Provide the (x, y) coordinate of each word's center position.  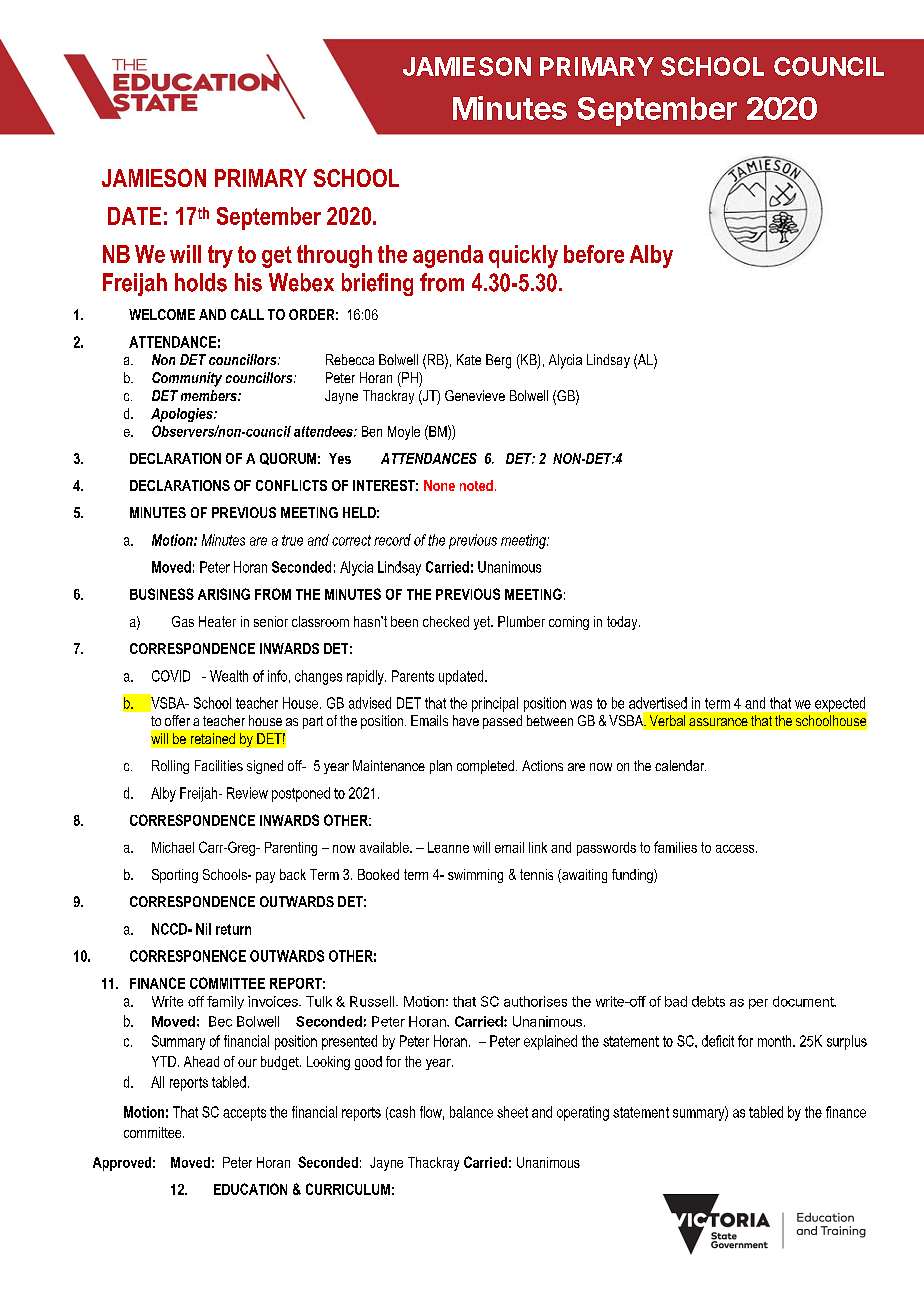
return (233, 929)
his (248, 282)
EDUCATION (250, 1189)
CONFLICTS (291, 485)
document (804, 1001)
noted (476, 485)
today (623, 623)
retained (213, 738)
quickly (523, 256)
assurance (718, 722)
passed (502, 722)
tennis (536, 874)
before (594, 254)
